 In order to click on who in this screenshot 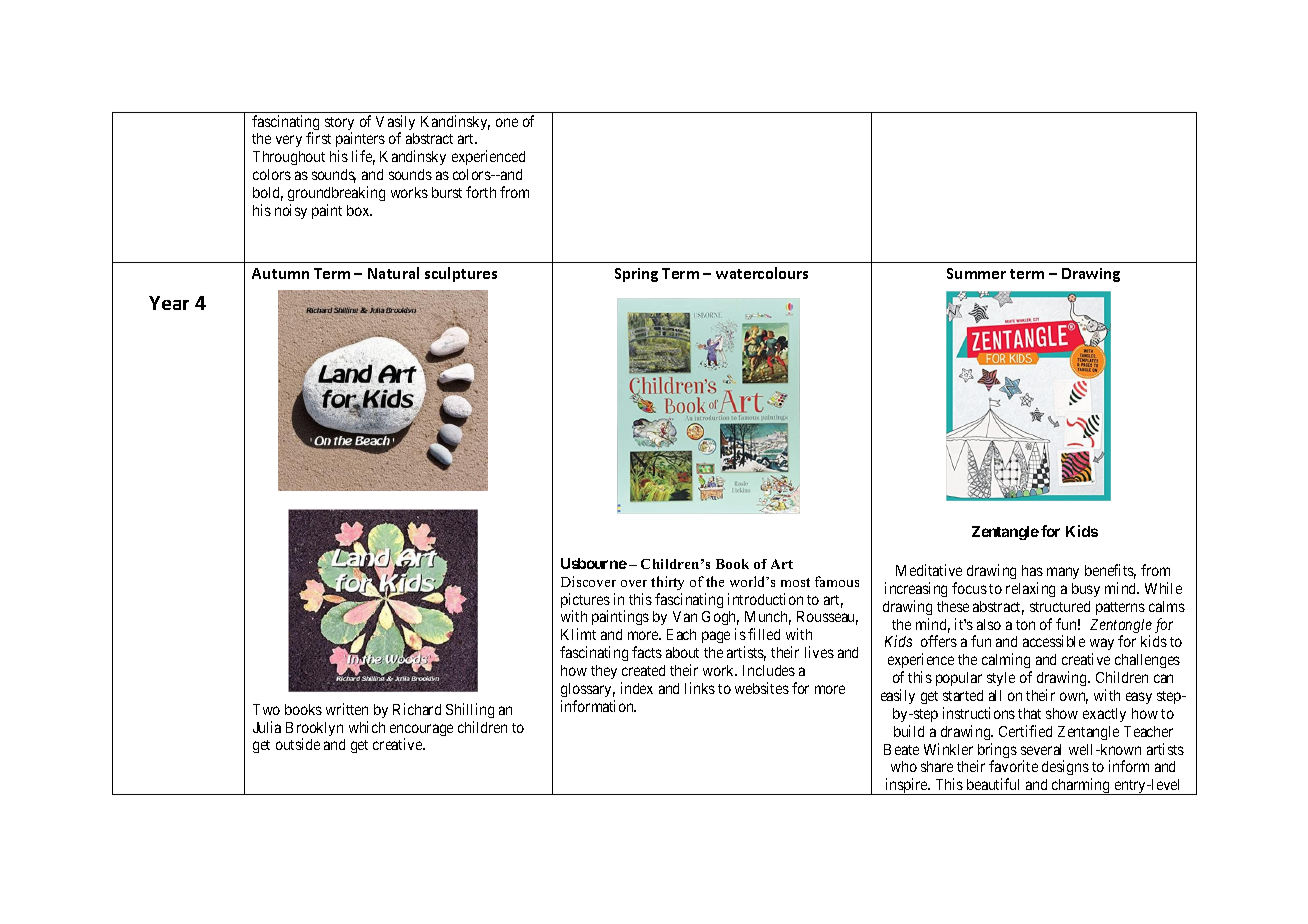, I will do `click(904, 766)`.
